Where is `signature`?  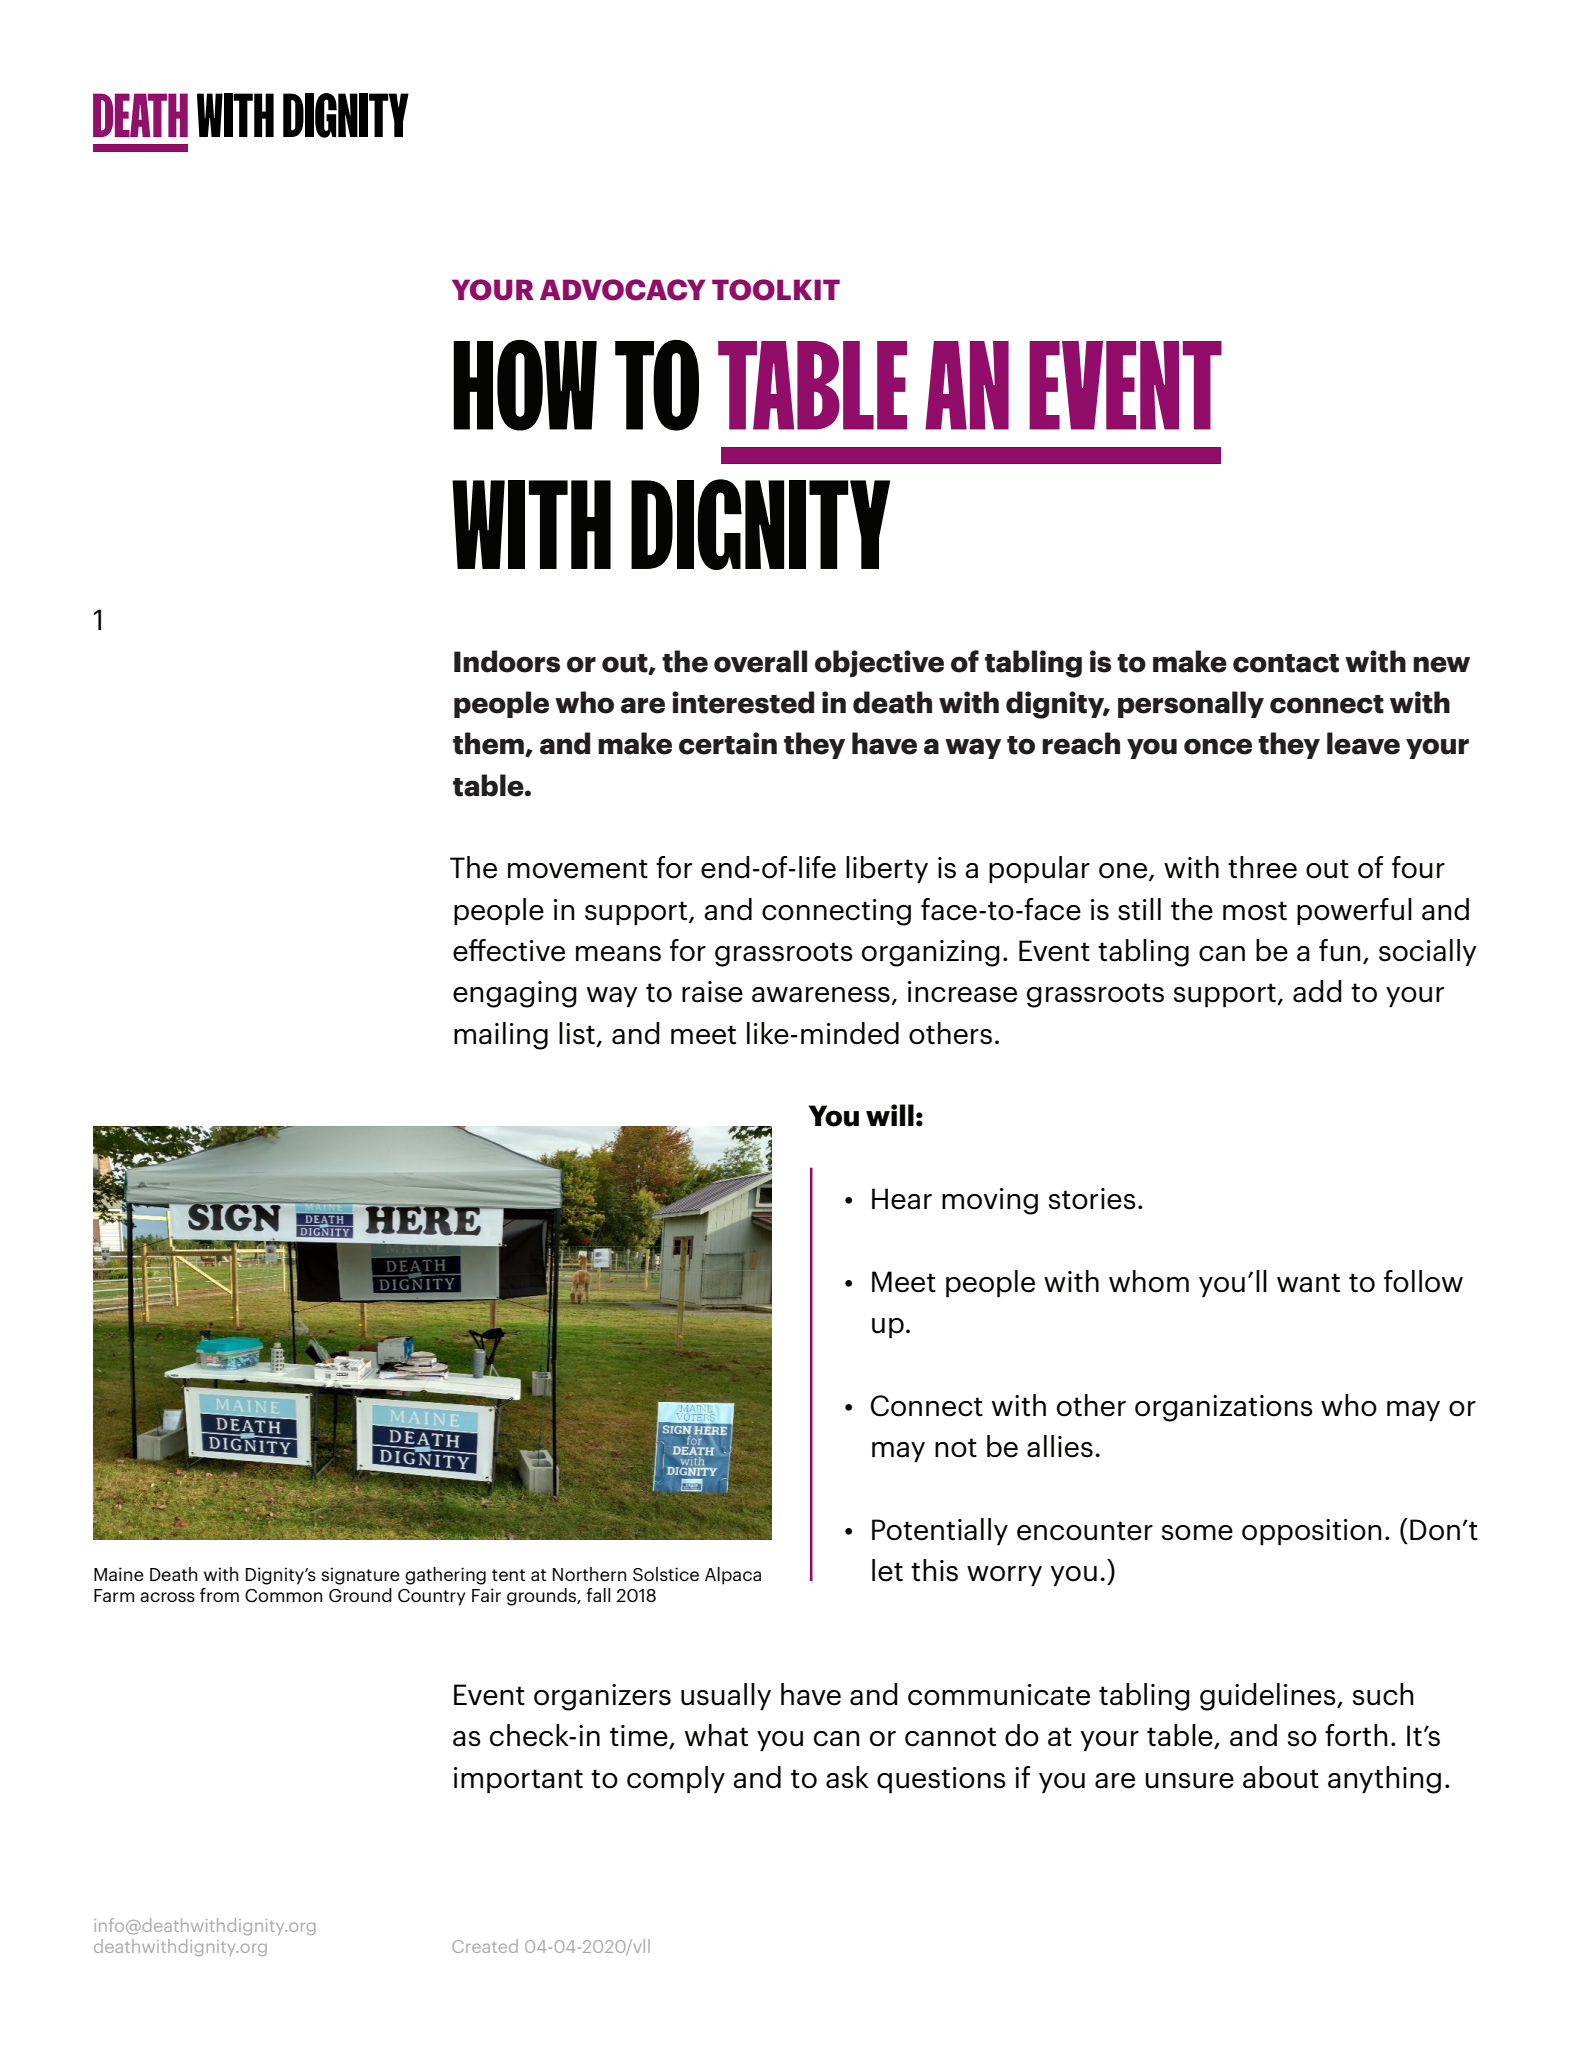
signature is located at coordinates (360, 1576).
